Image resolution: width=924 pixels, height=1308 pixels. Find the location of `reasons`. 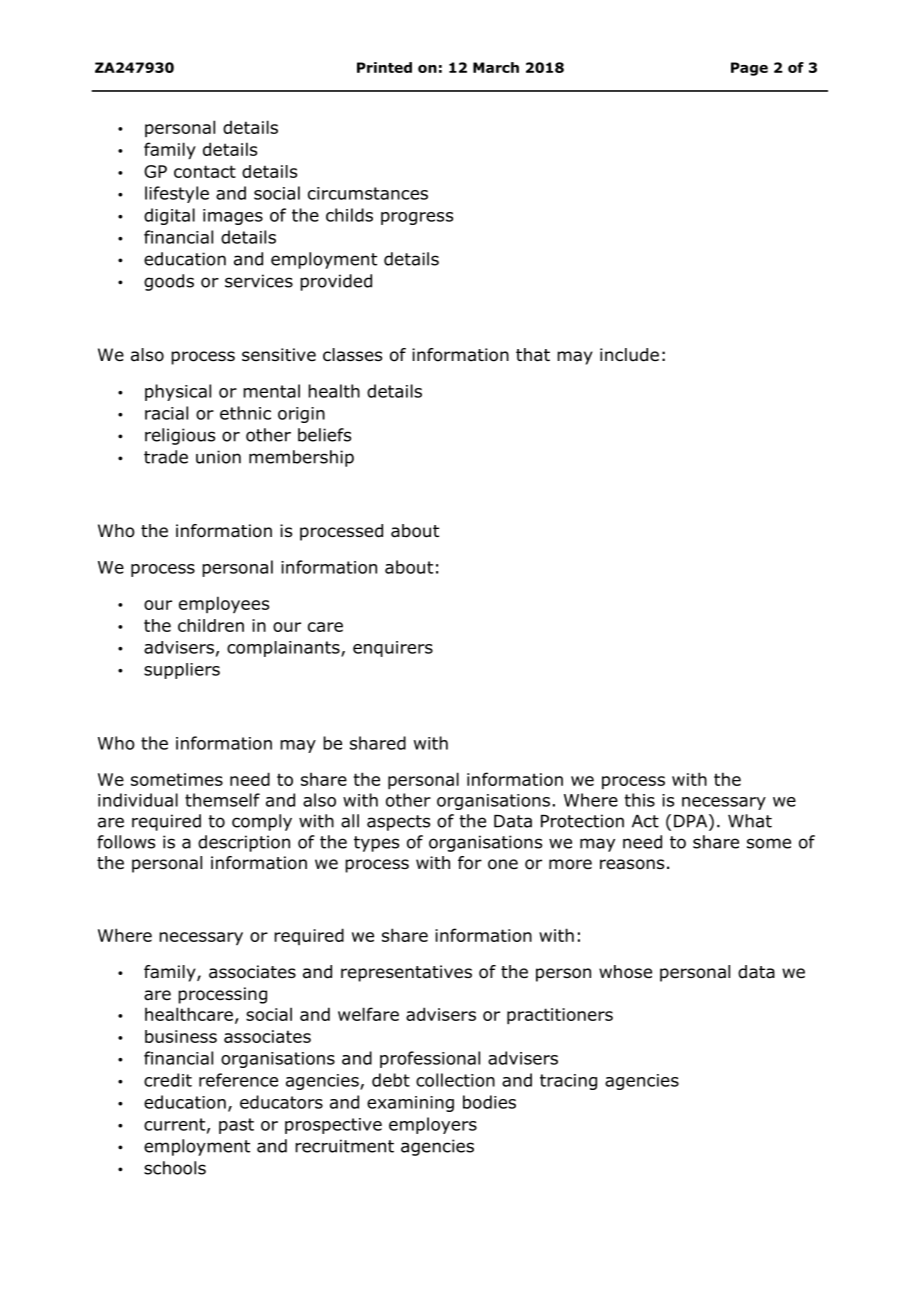

reasons is located at coordinates (632, 864).
